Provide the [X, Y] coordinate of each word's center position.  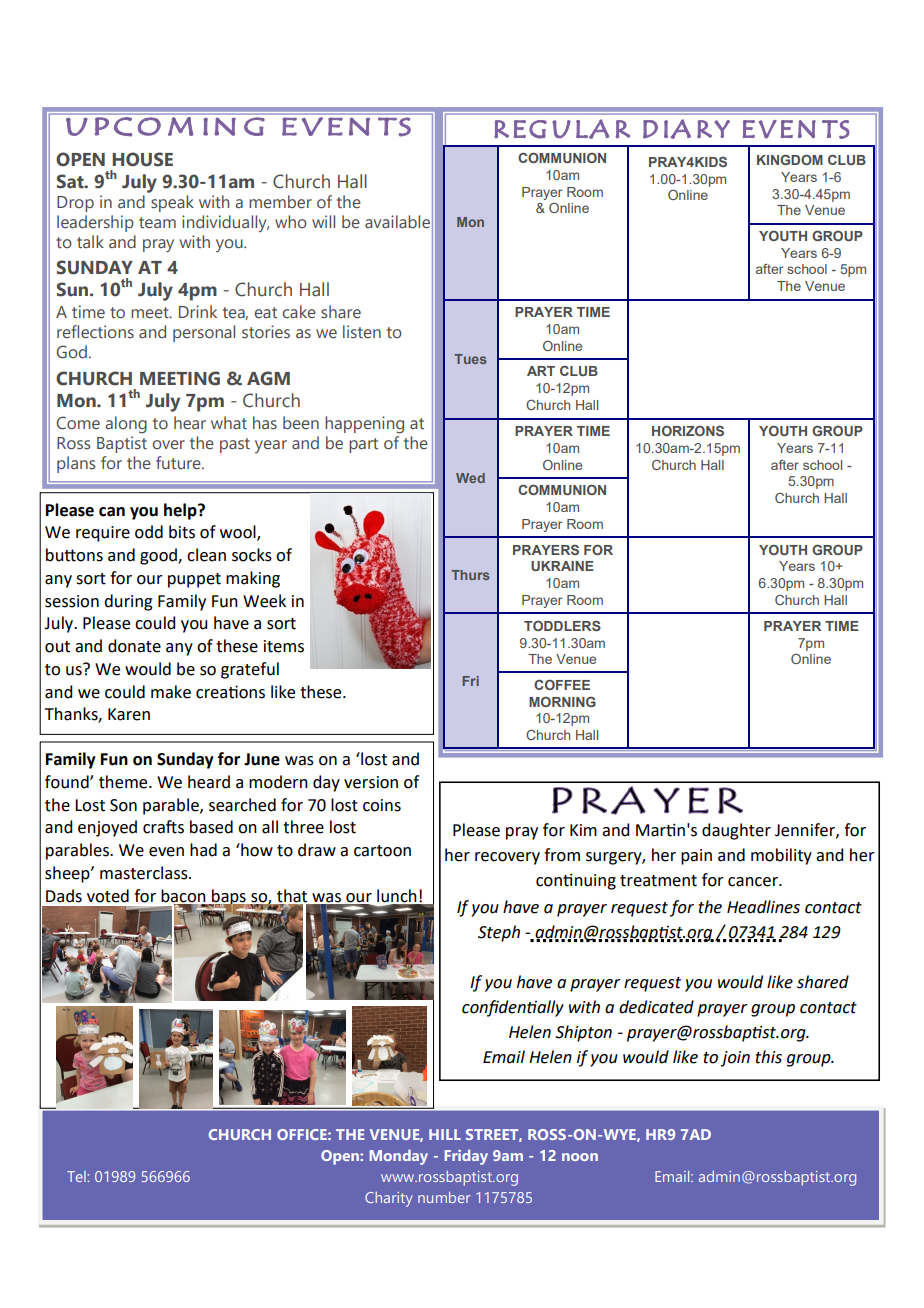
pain [696, 857]
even [166, 852]
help [181, 511]
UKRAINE [562, 566]
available [397, 222]
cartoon [382, 851]
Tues [470, 359]
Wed [470, 478]
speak [172, 203]
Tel [77, 1176]
